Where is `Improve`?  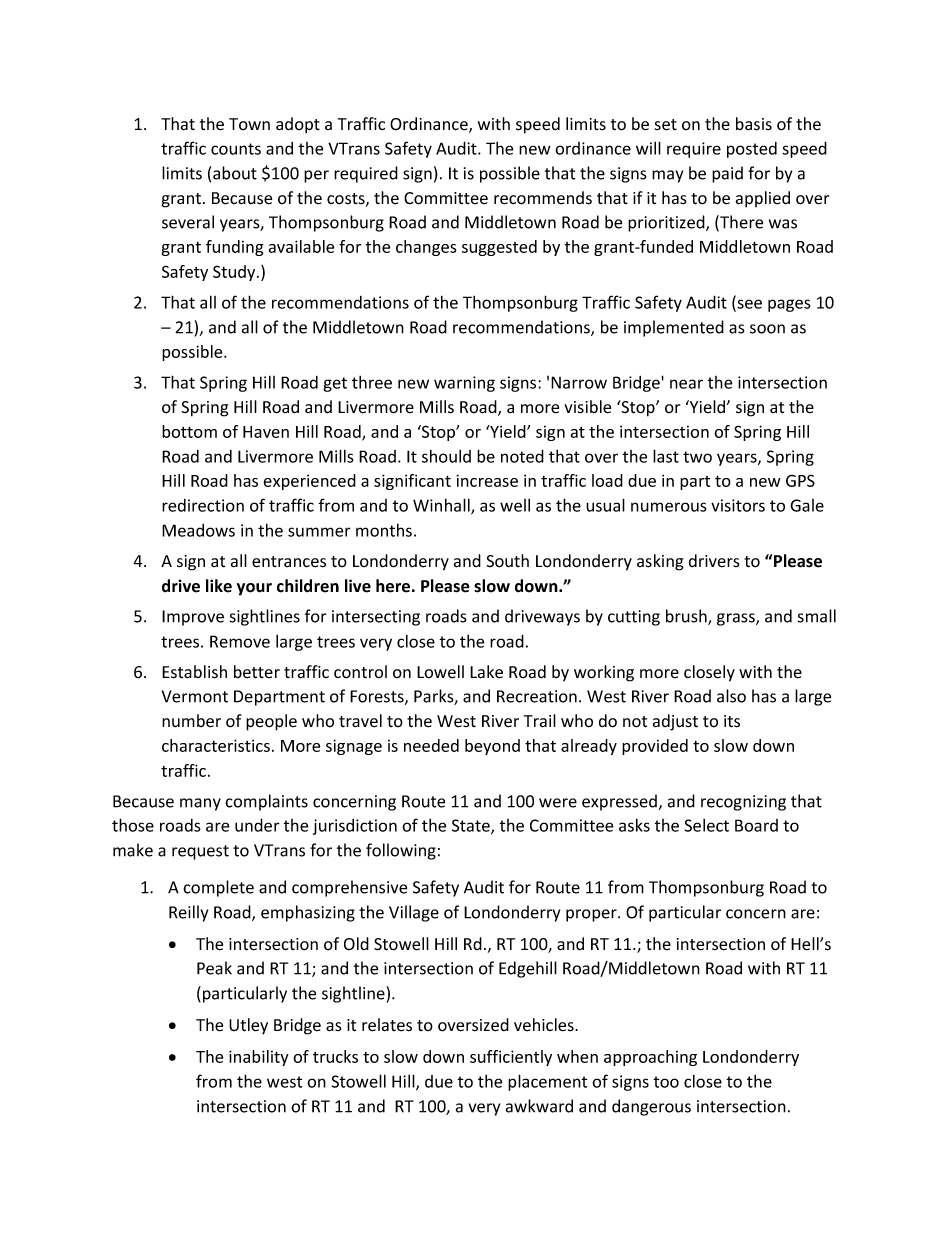
Improve is located at coordinates (193, 618).
